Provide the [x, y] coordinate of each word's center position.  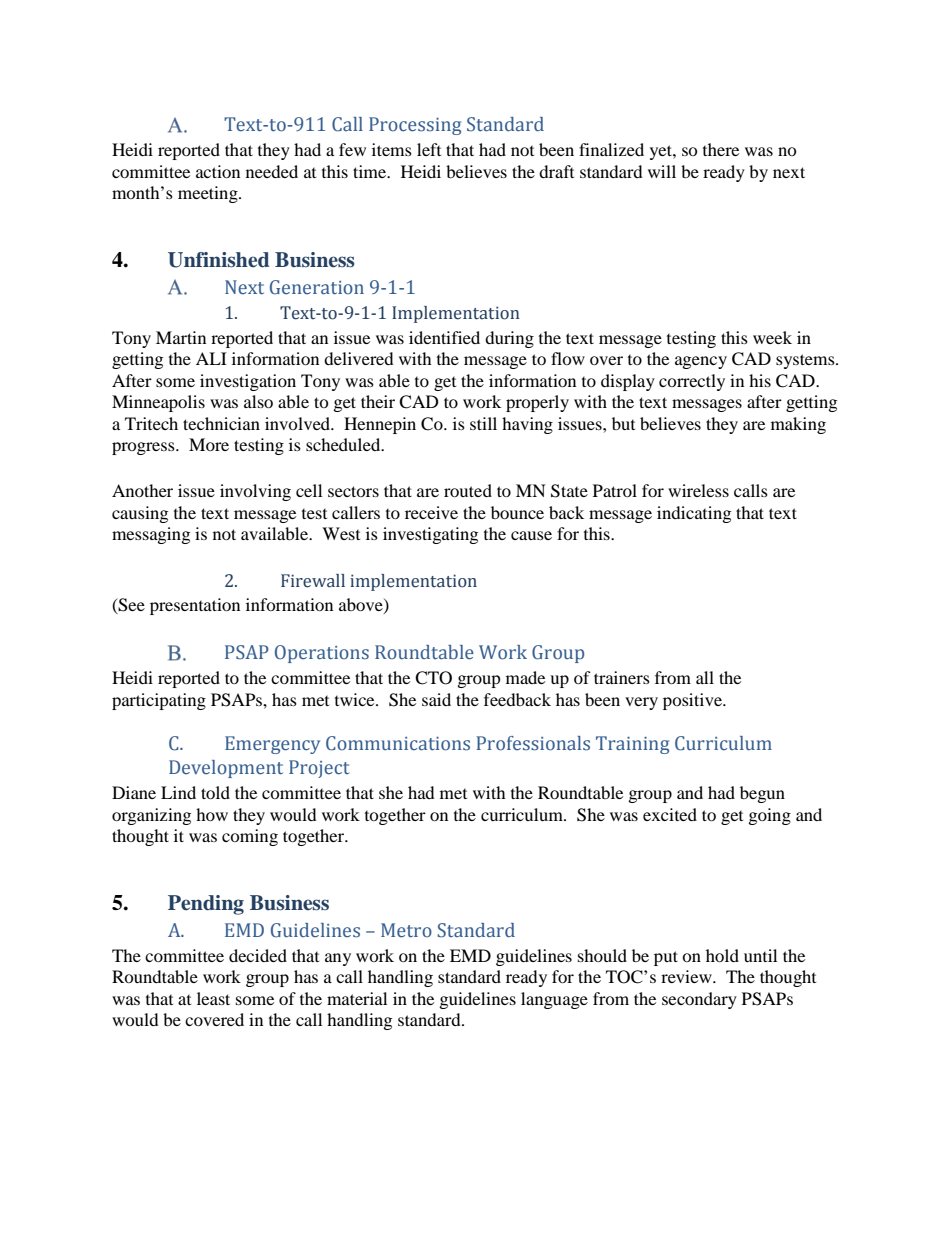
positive [693, 701]
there [721, 149]
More [209, 444]
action [218, 171]
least [213, 998]
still [483, 423]
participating [159, 701]
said [436, 699]
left [429, 149]
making [798, 425]
